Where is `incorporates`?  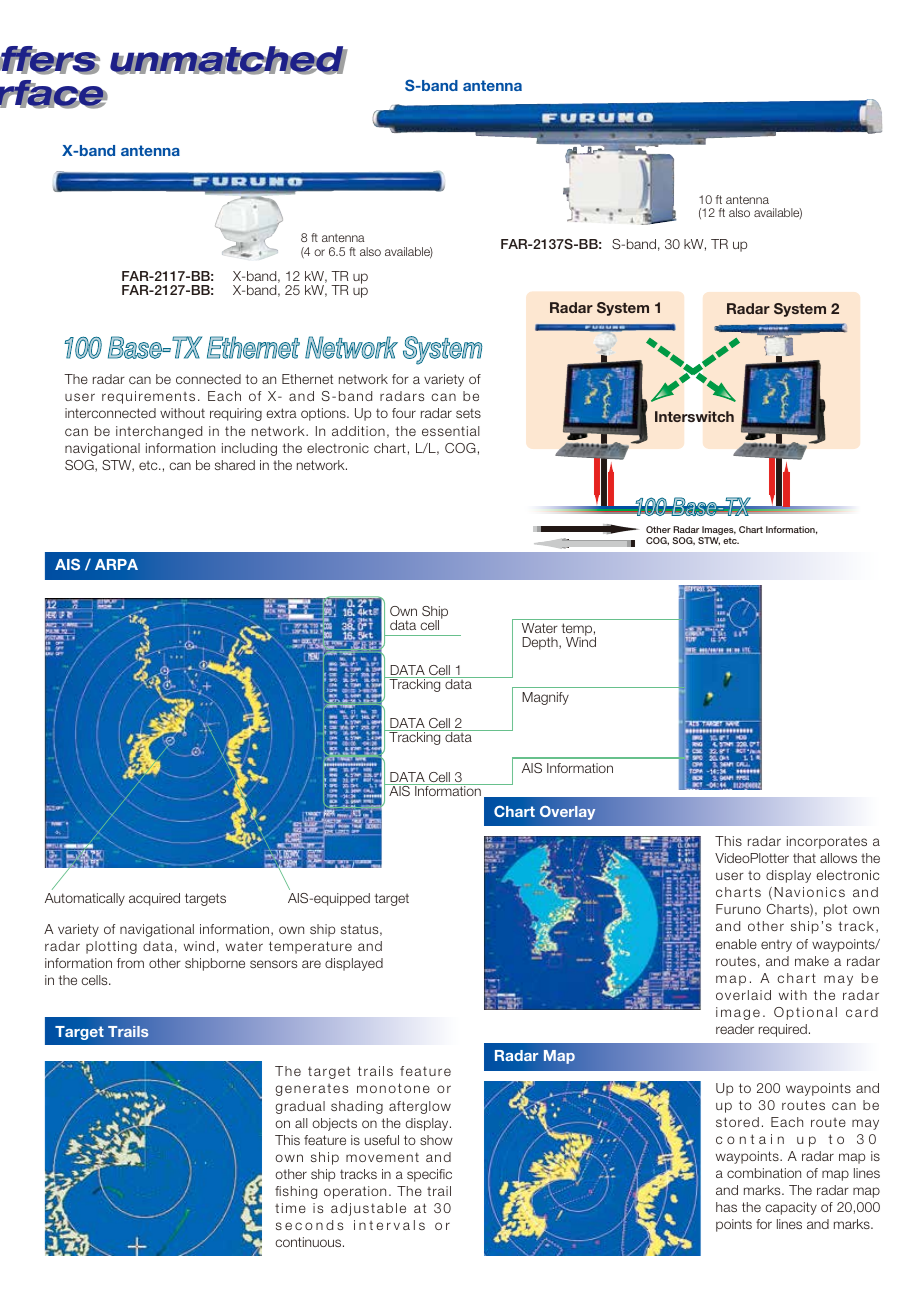 incorporates is located at coordinates (827, 842).
